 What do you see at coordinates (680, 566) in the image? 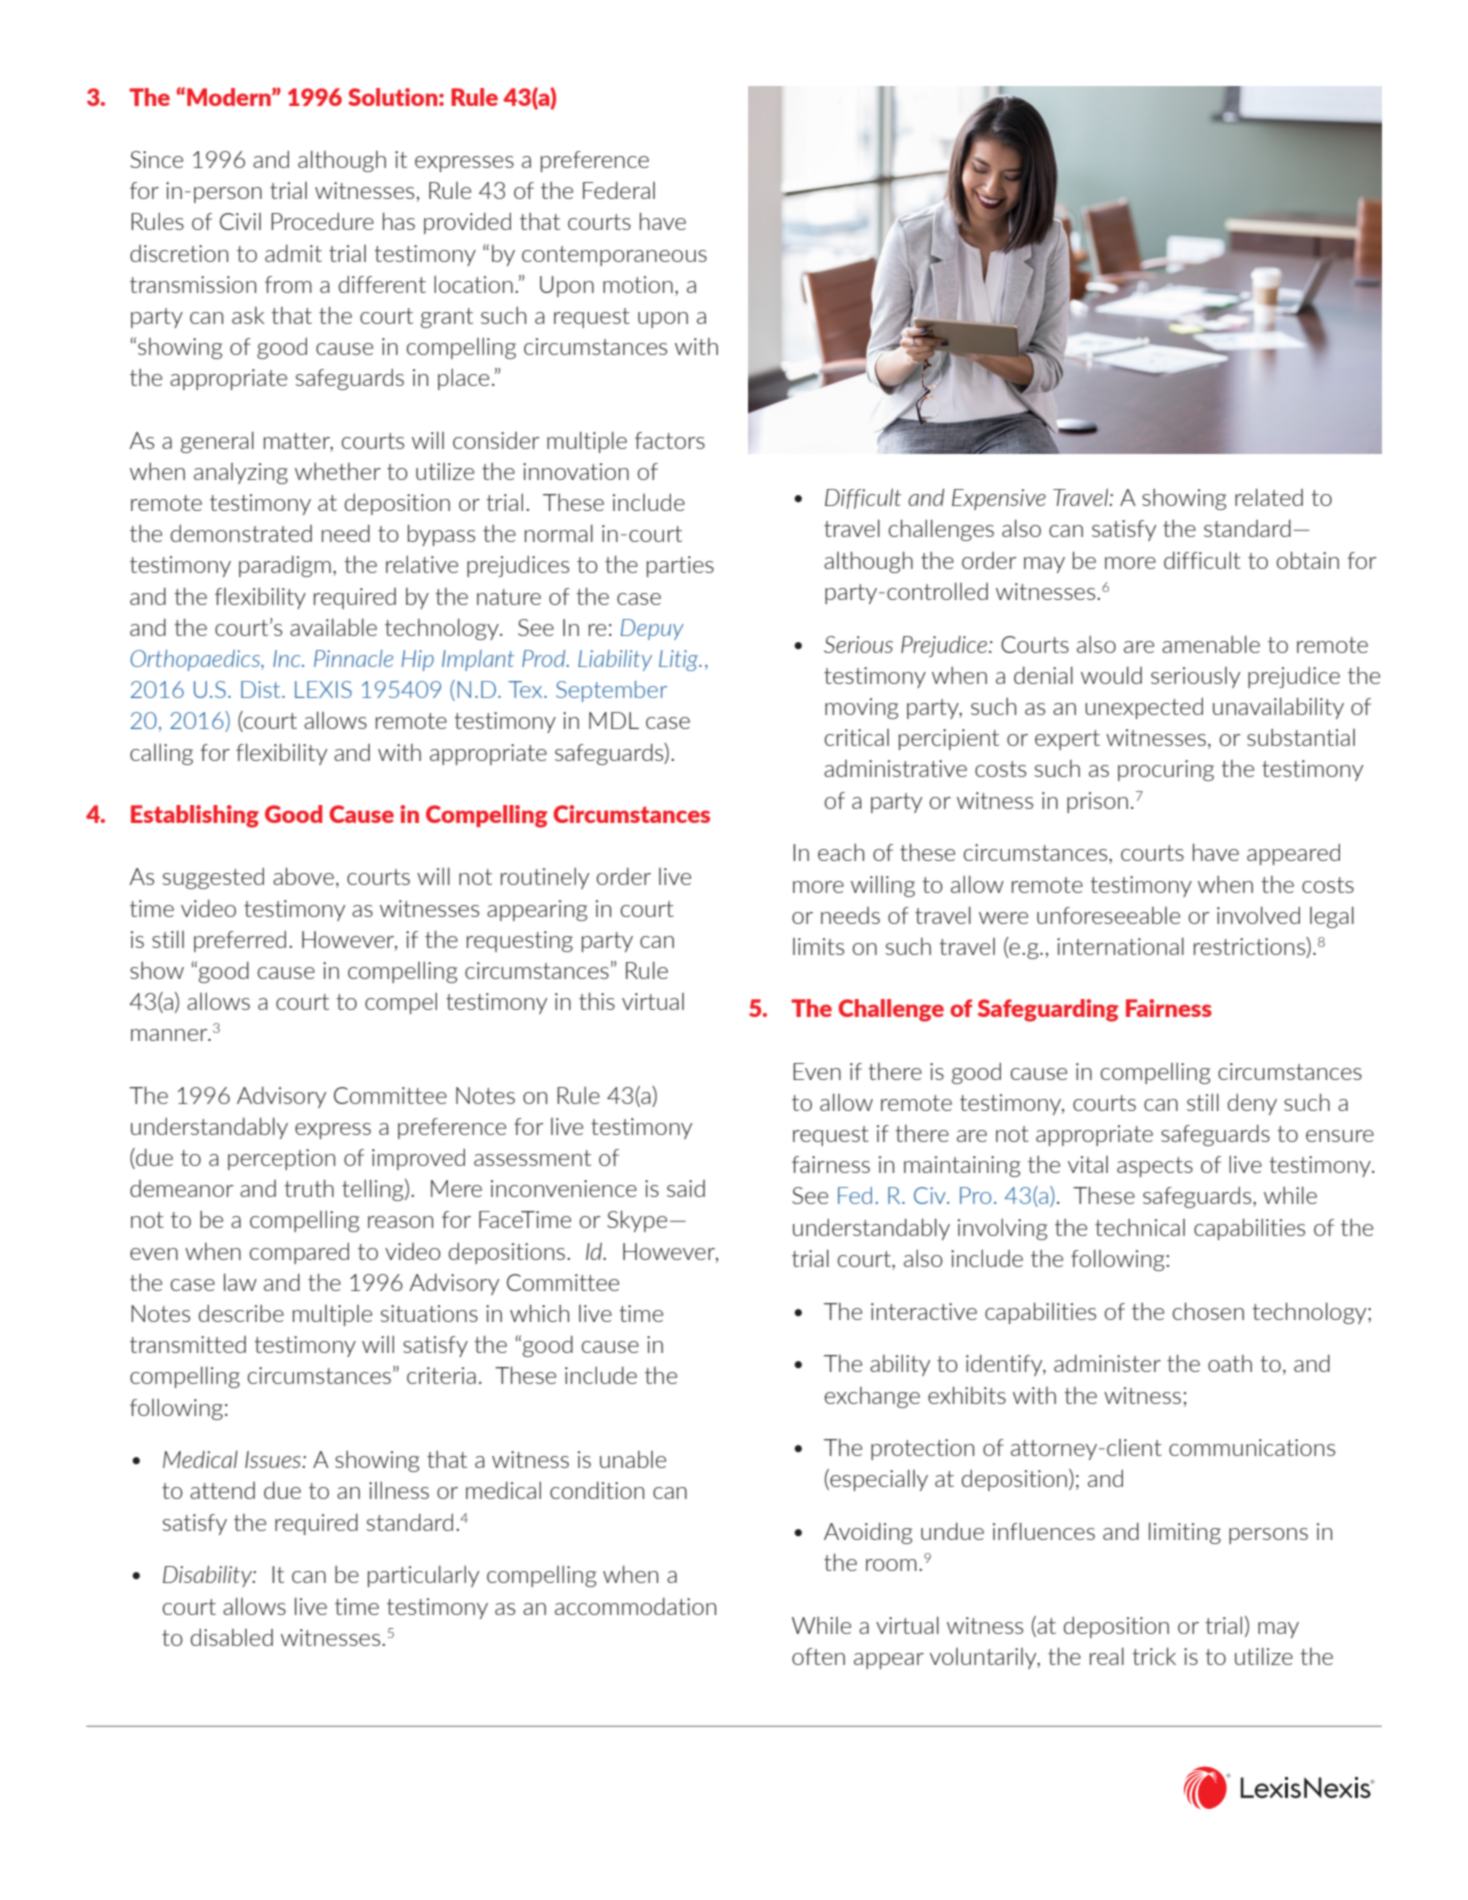
I see `parties` at bounding box center [680, 566].
